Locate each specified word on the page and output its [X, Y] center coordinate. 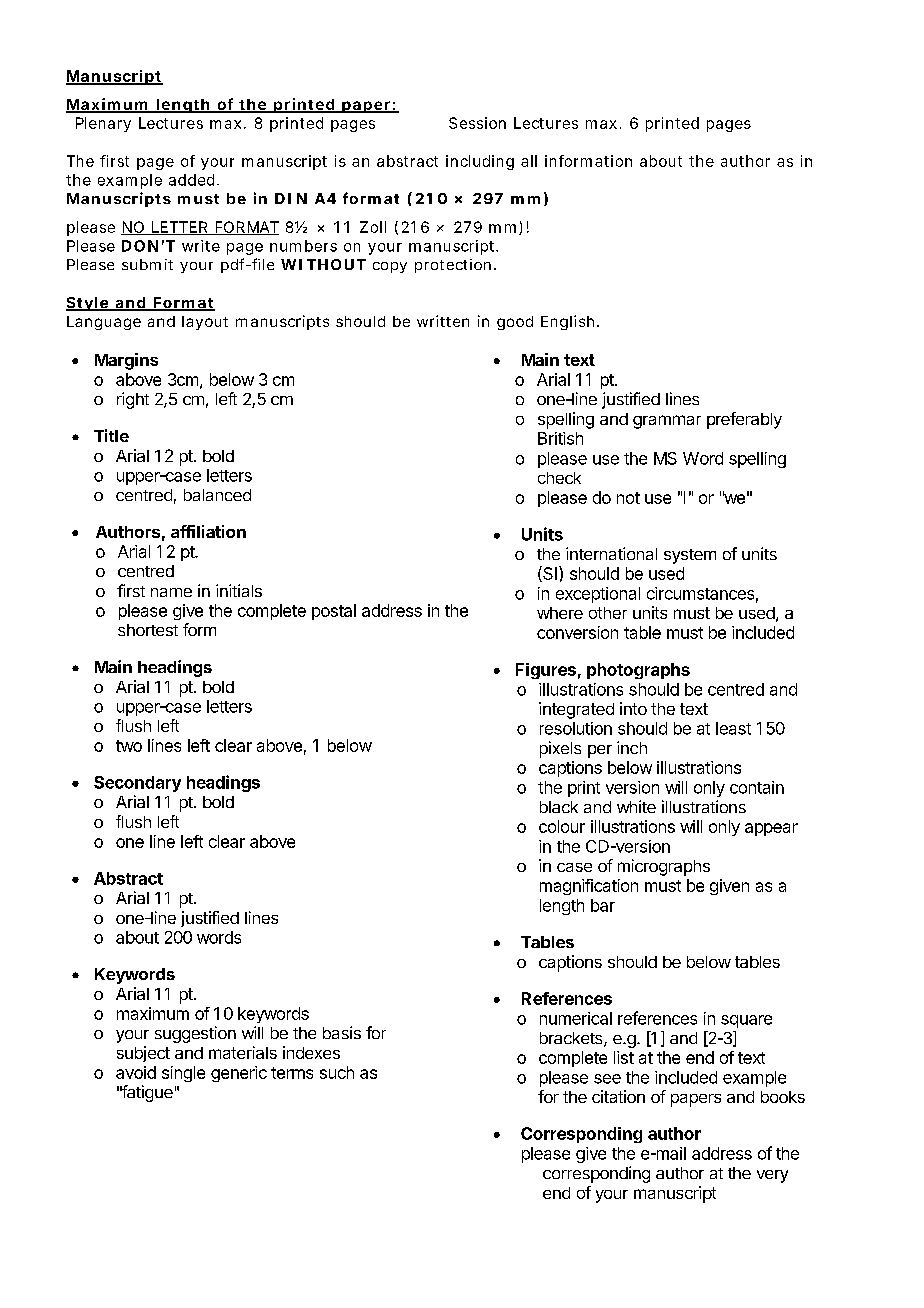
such [337, 1072]
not [628, 498]
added [191, 180]
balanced [217, 495]
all [529, 161]
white [636, 806]
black [559, 807]
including [480, 162]
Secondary [137, 784]
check [559, 478]
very [772, 1176]
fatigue [146, 1093]
